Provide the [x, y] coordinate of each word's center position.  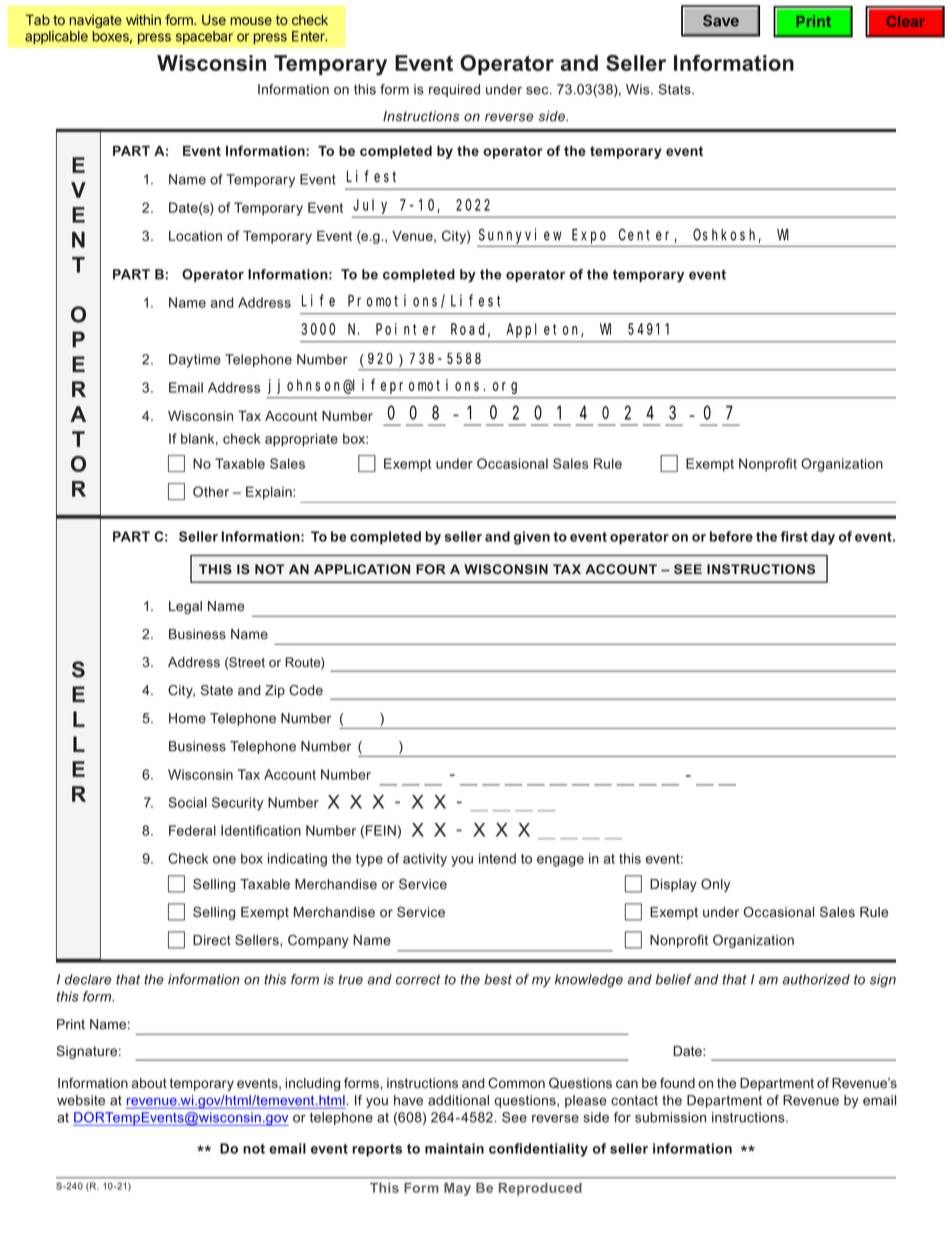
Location [195, 236]
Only [715, 885]
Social [187, 802]
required [454, 90]
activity [425, 860]
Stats [675, 89]
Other [211, 491]
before [731, 536]
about [149, 1083]
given [532, 538]
